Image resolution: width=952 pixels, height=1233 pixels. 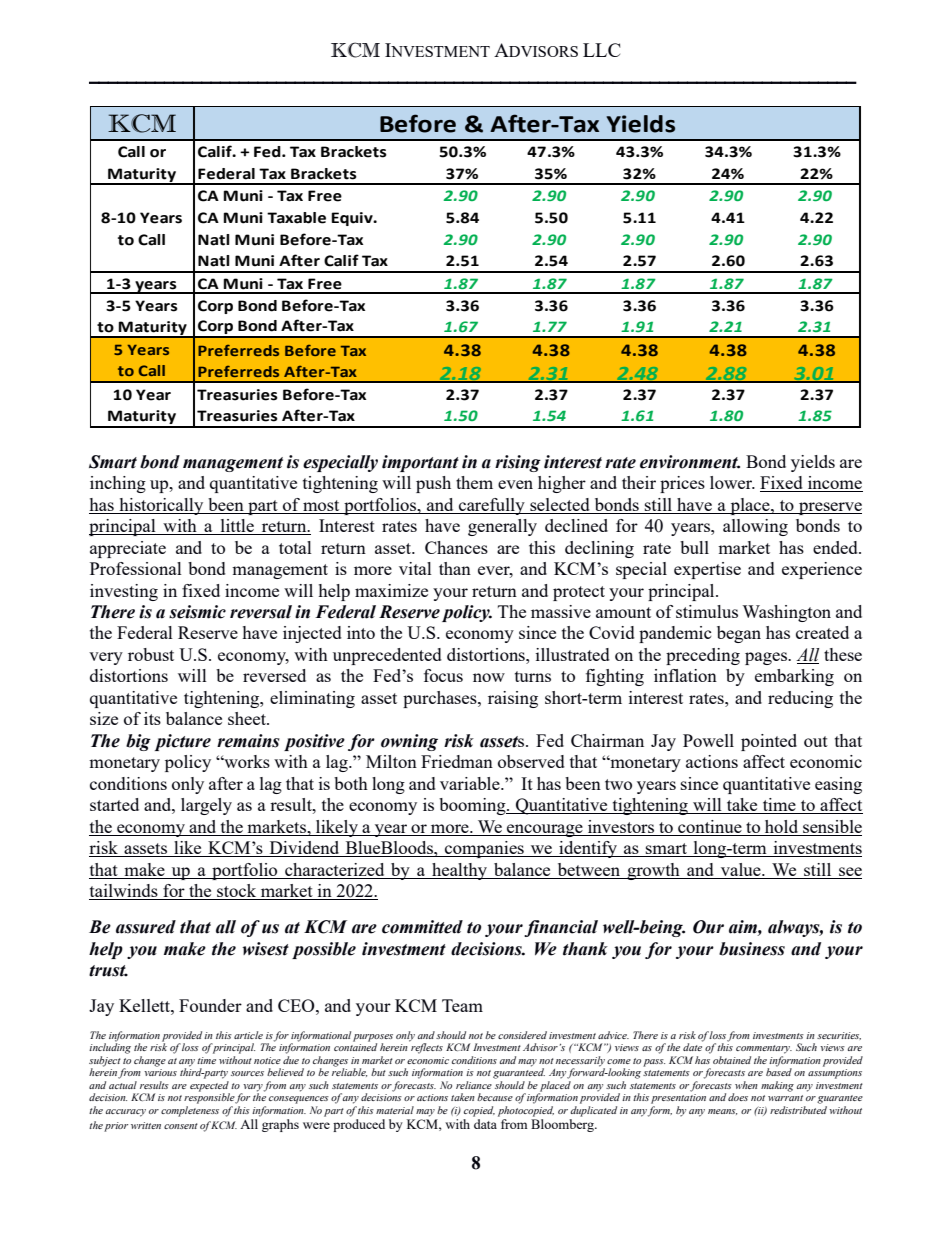 What do you see at coordinates (732, 482) in the screenshot?
I see `lower` at bounding box center [732, 482].
